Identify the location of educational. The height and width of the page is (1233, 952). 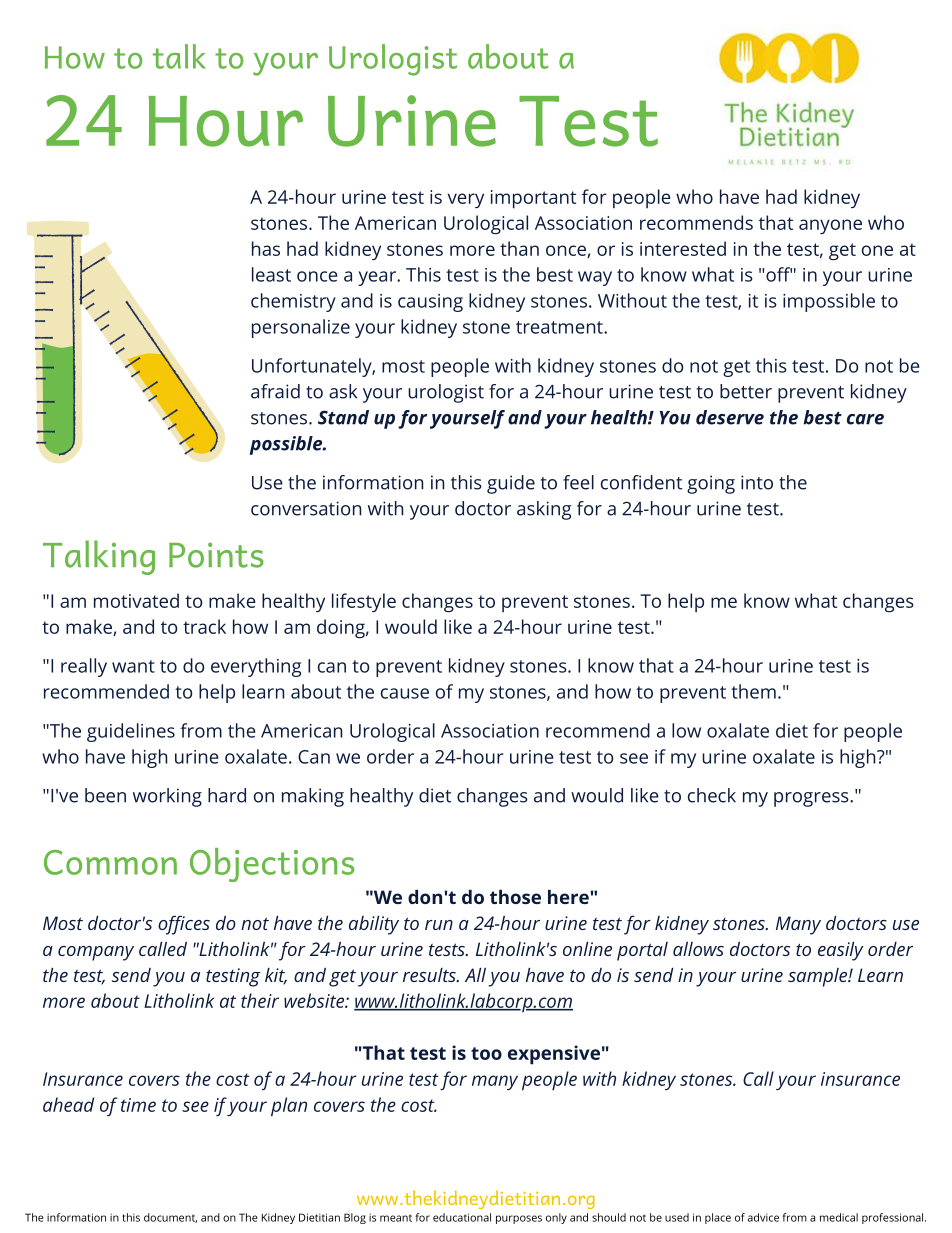
(462, 1217).
